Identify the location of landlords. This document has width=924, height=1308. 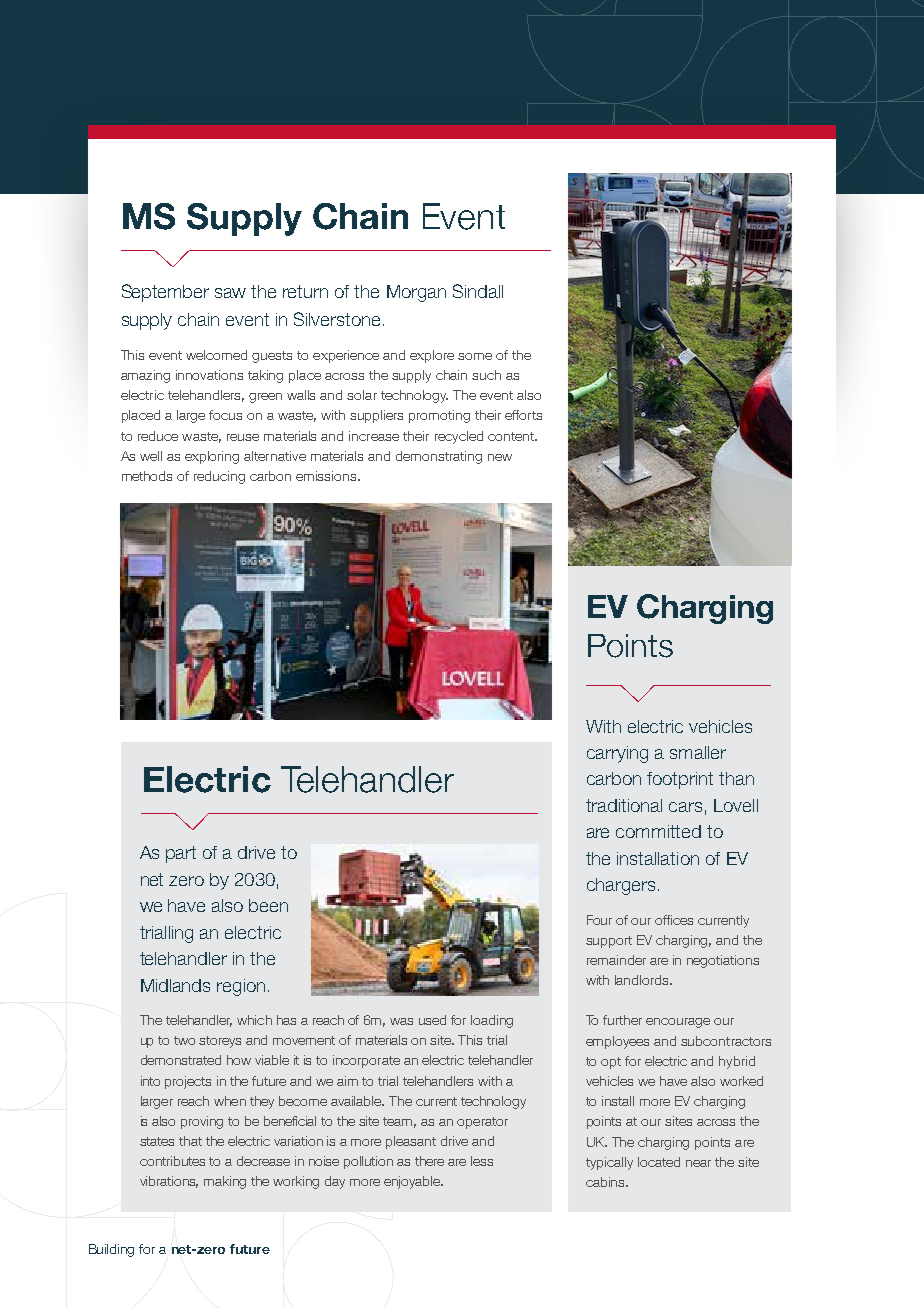
(643, 980).
